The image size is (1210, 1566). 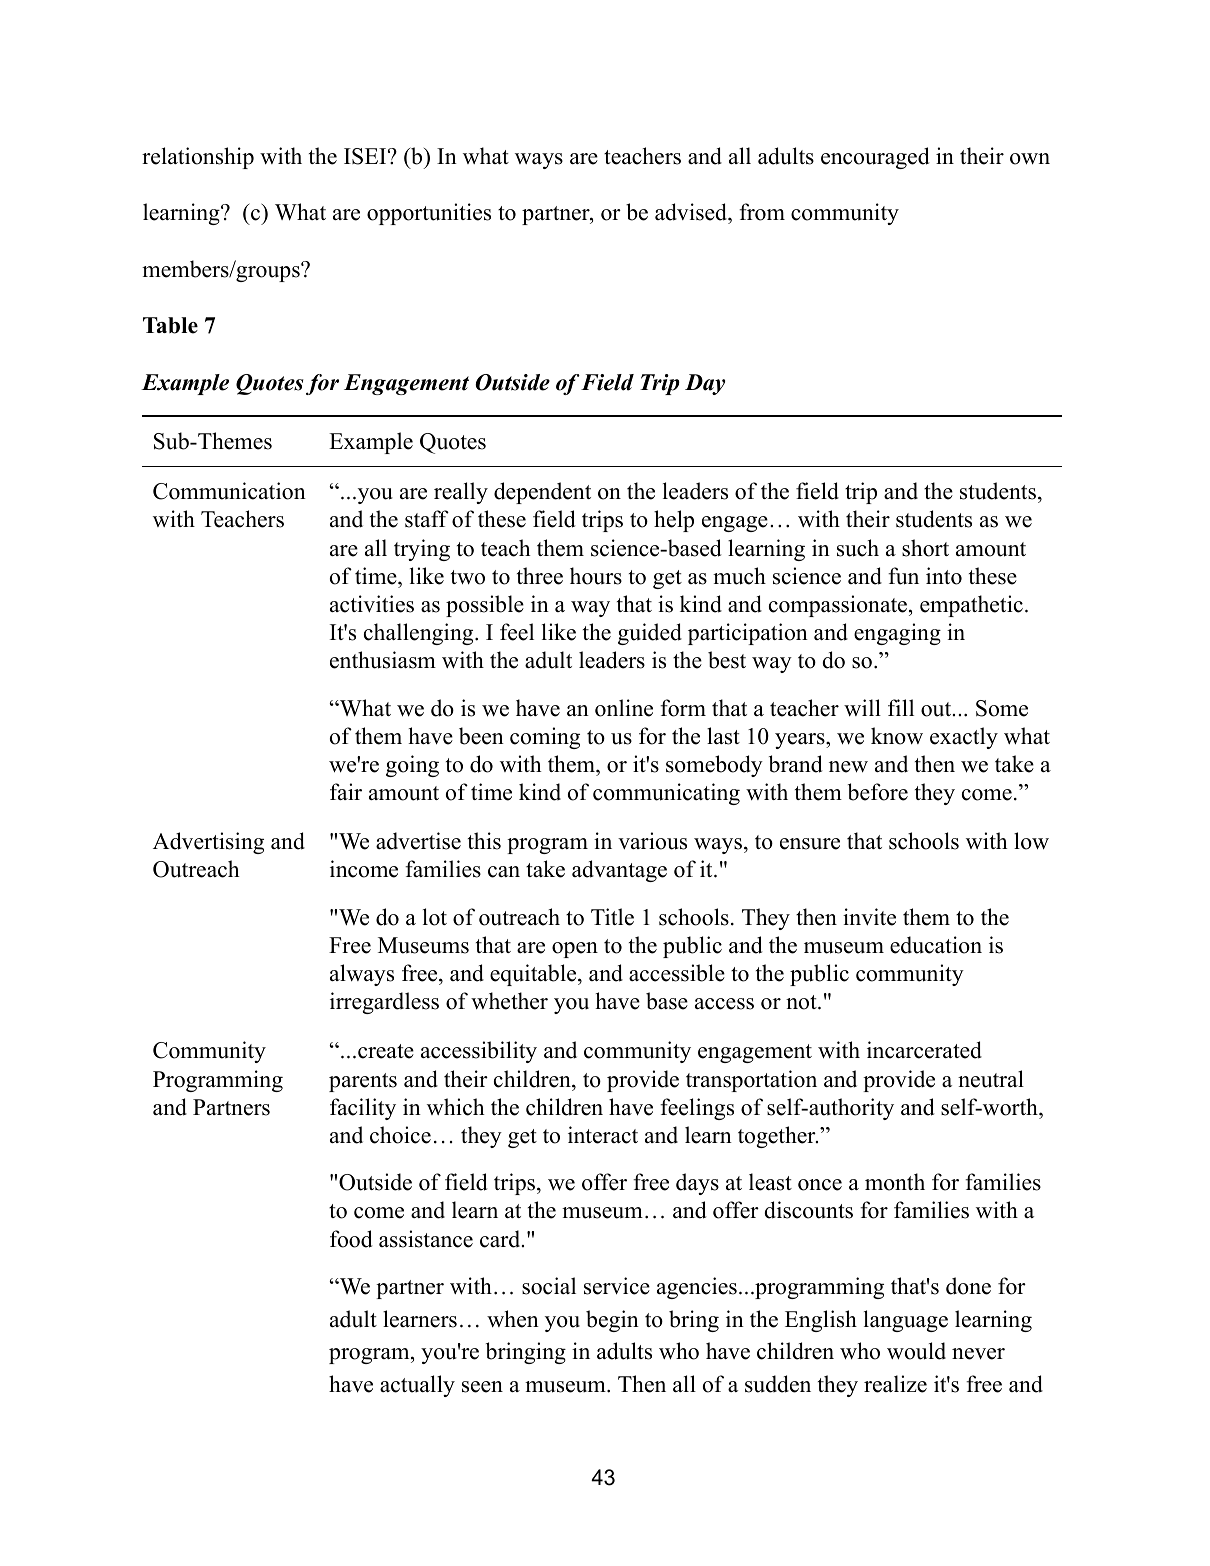 What do you see at coordinates (762, 212) in the screenshot?
I see `from` at bounding box center [762, 212].
